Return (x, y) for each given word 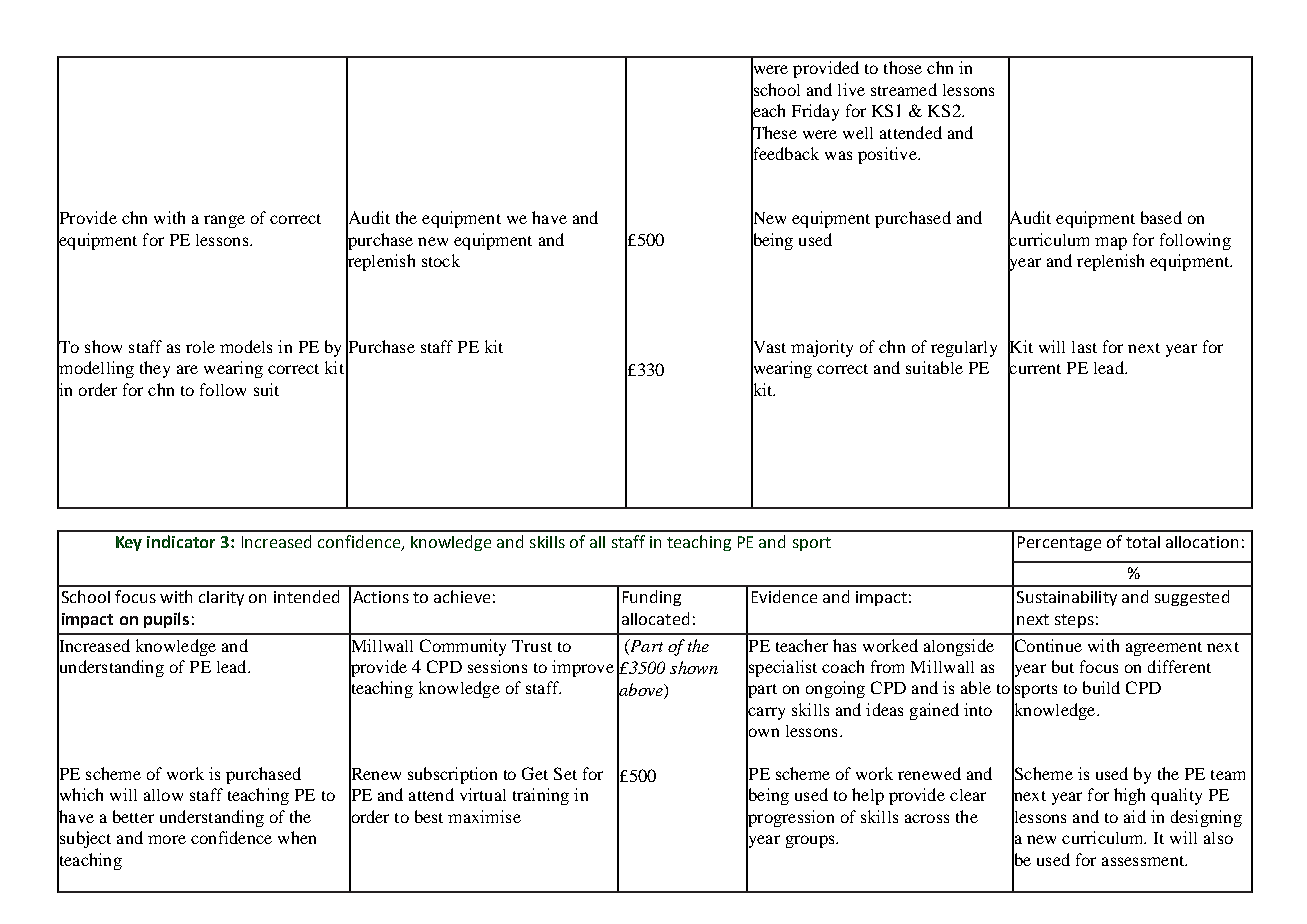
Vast (768, 346)
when (297, 837)
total (1143, 542)
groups (811, 841)
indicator (181, 541)
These (774, 132)
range (224, 221)
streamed (904, 89)
